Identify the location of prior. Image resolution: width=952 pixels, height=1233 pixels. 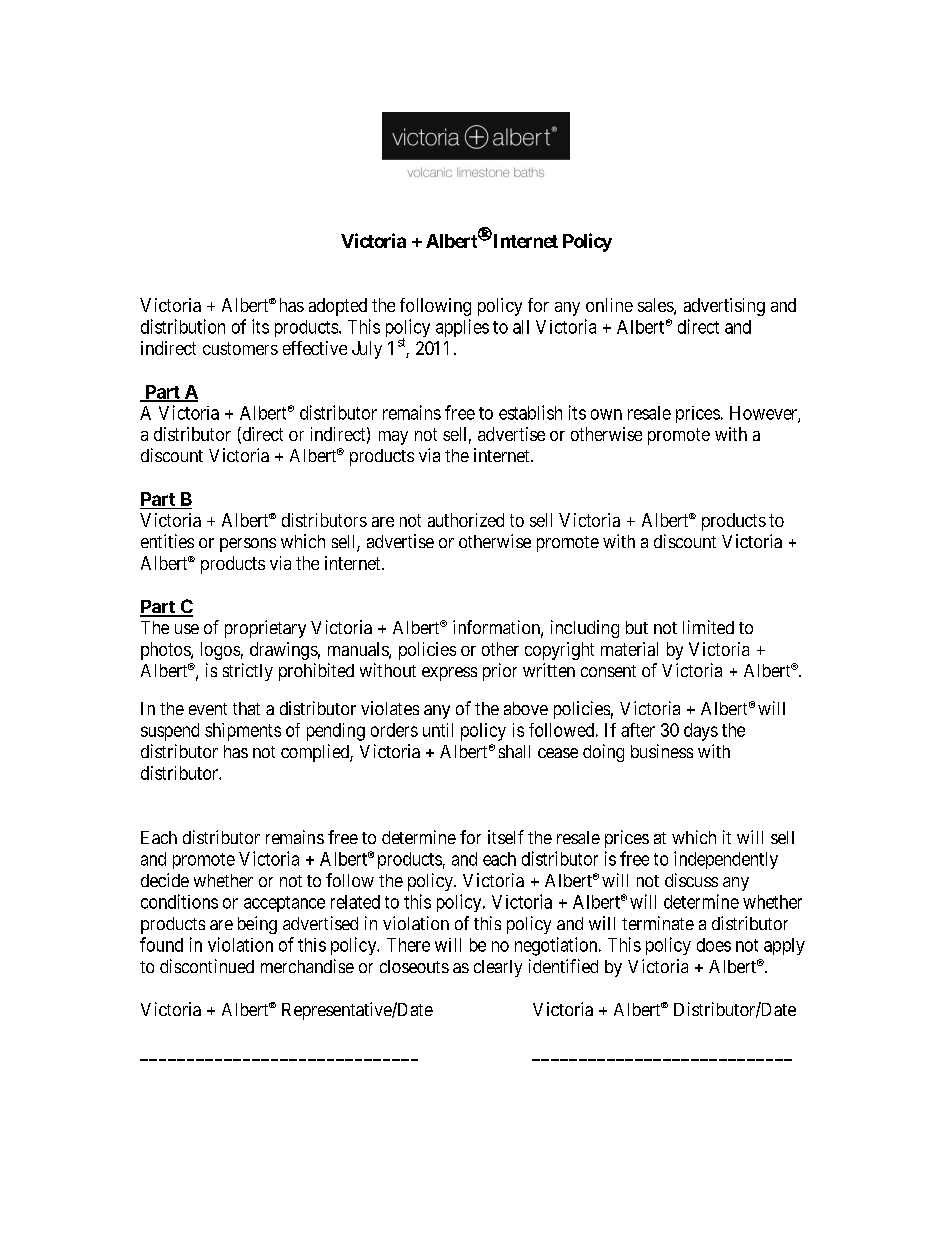
(500, 672).
